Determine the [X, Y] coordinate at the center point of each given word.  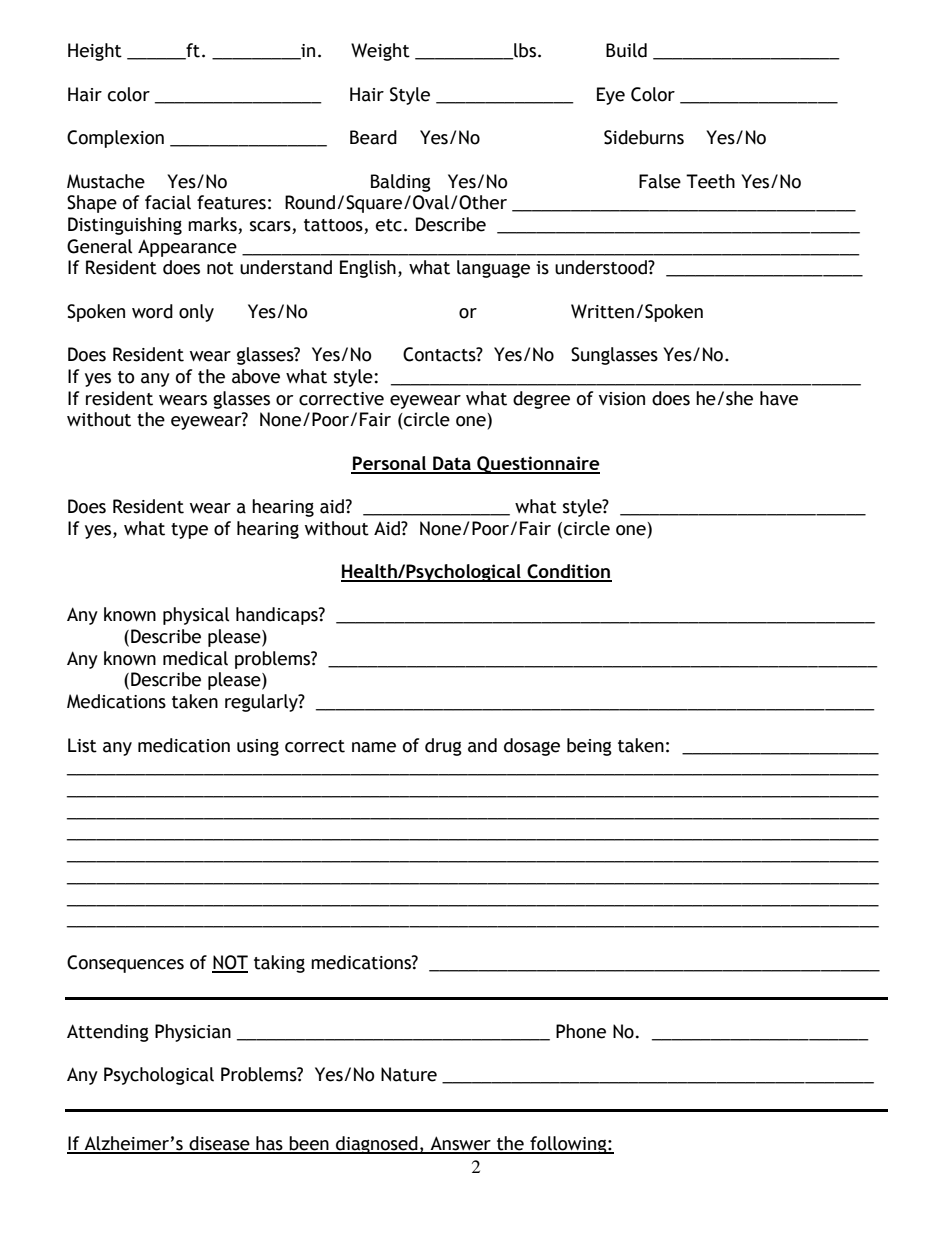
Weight [380, 52]
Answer [461, 1144]
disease [219, 1144]
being [589, 747]
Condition [568, 572]
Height [95, 52]
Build [626, 50]
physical [196, 616]
